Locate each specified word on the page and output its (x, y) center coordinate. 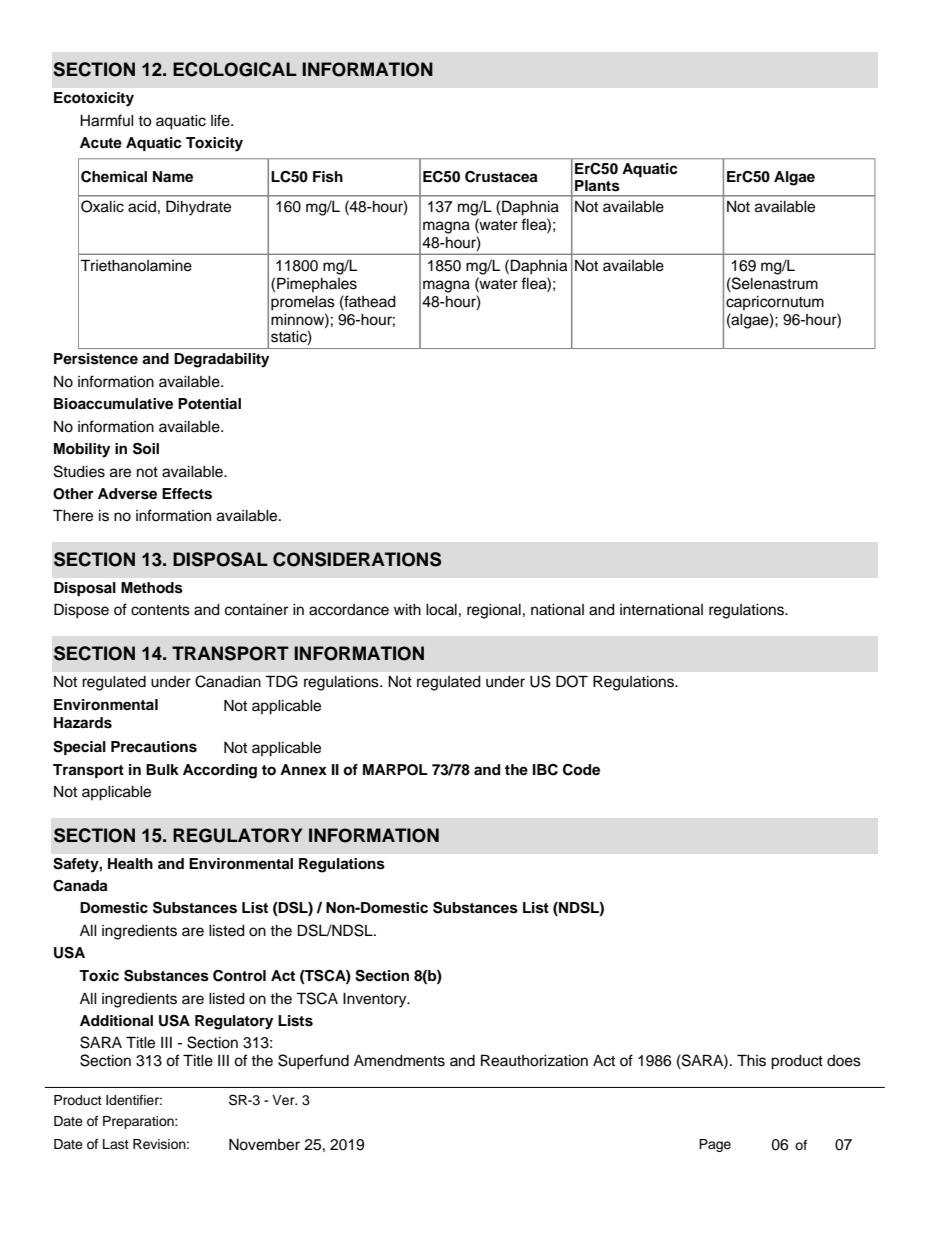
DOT (572, 681)
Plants (597, 186)
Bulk (162, 769)
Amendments (399, 1061)
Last (116, 1144)
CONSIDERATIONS (357, 559)
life (221, 120)
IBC (545, 770)
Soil (146, 449)
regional (494, 611)
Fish (328, 177)
